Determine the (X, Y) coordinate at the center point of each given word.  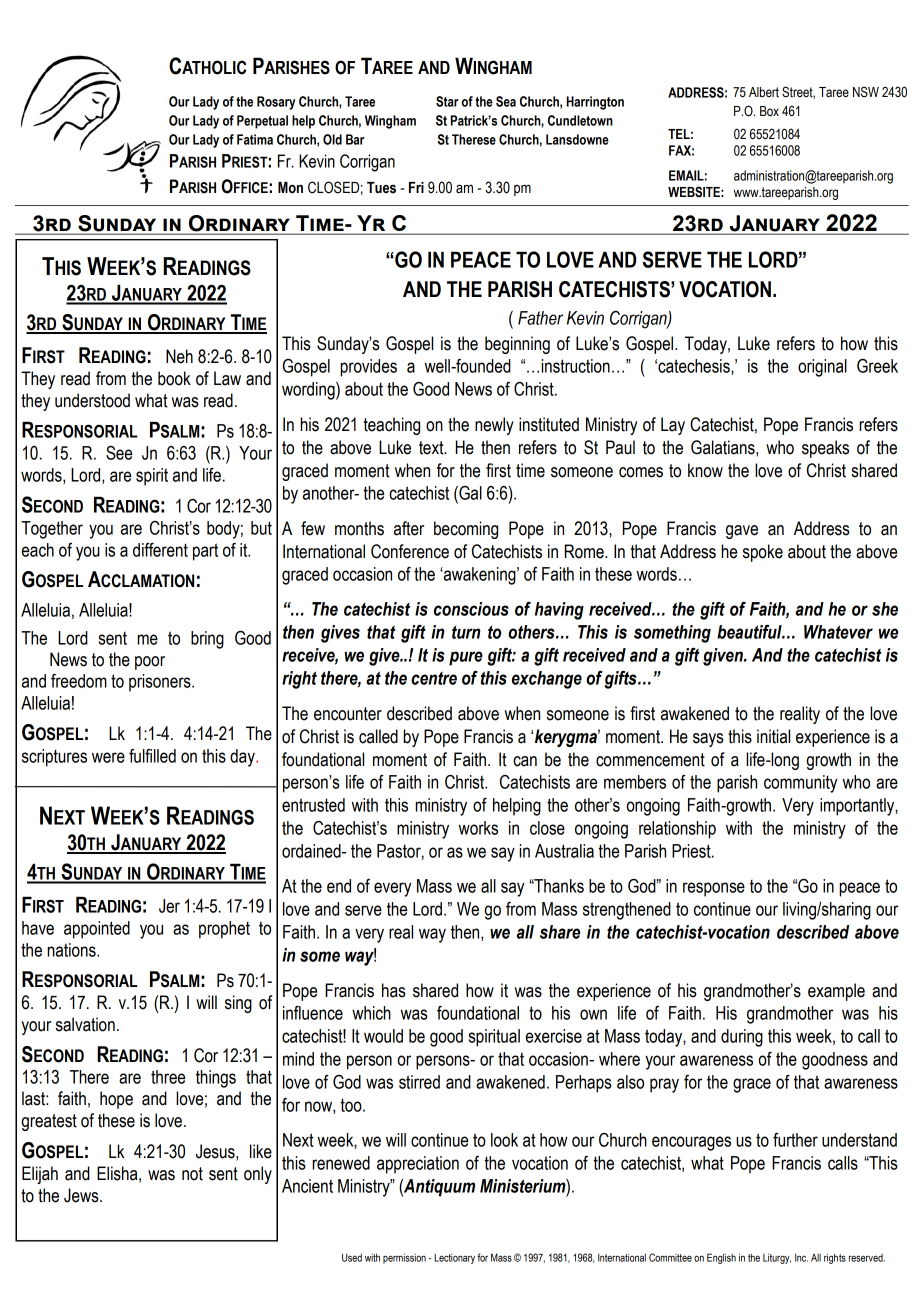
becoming (466, 530)
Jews (82, 1195)
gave (742, 532)
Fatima (255, 139)
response (714, 889)
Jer (169, 906)
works (478, 828)
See (119, 453)
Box (769, 111)
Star (447, 101)
